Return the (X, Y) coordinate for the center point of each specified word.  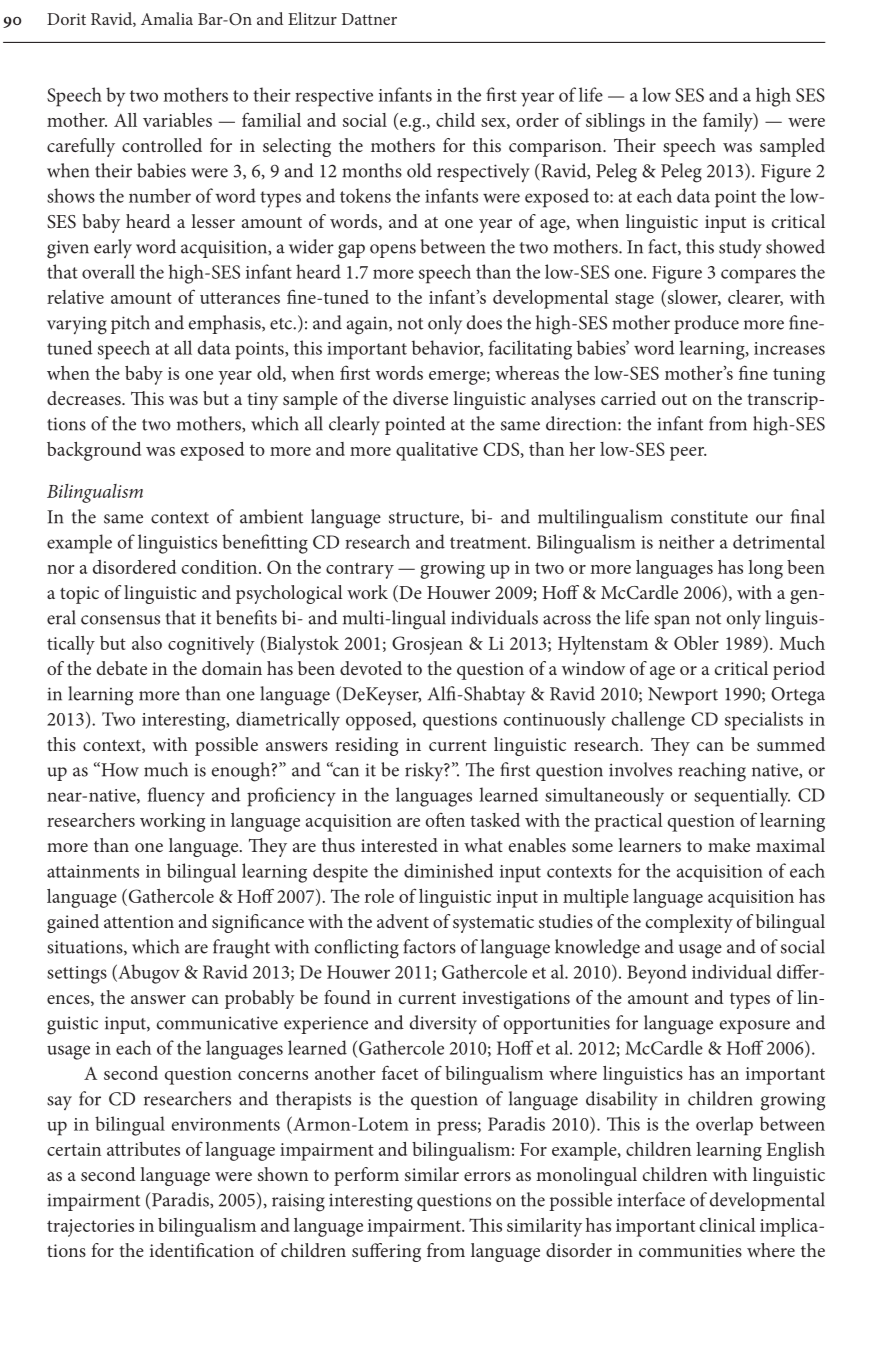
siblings (615, 122)
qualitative (437, 451)
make (729, 845)
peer (688, 454)
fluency (176, 797)
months (372, 170)
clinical (728, 1225)
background (94, 451)
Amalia (167, 18)
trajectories (90, 1228)
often (445, 820)
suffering (386, 1252)
